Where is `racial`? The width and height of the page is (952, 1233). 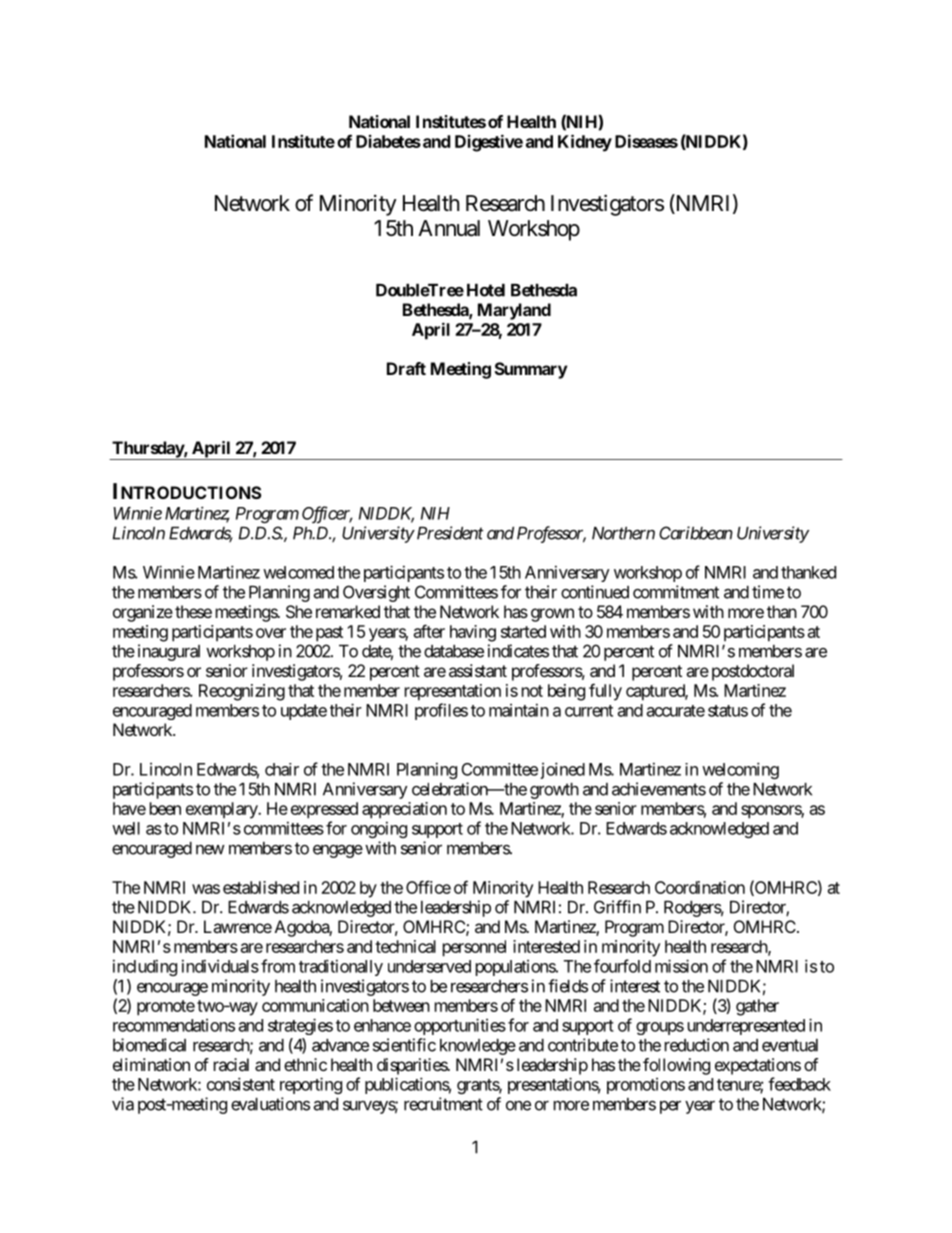 racial is located at coordinates (231, 1064).
